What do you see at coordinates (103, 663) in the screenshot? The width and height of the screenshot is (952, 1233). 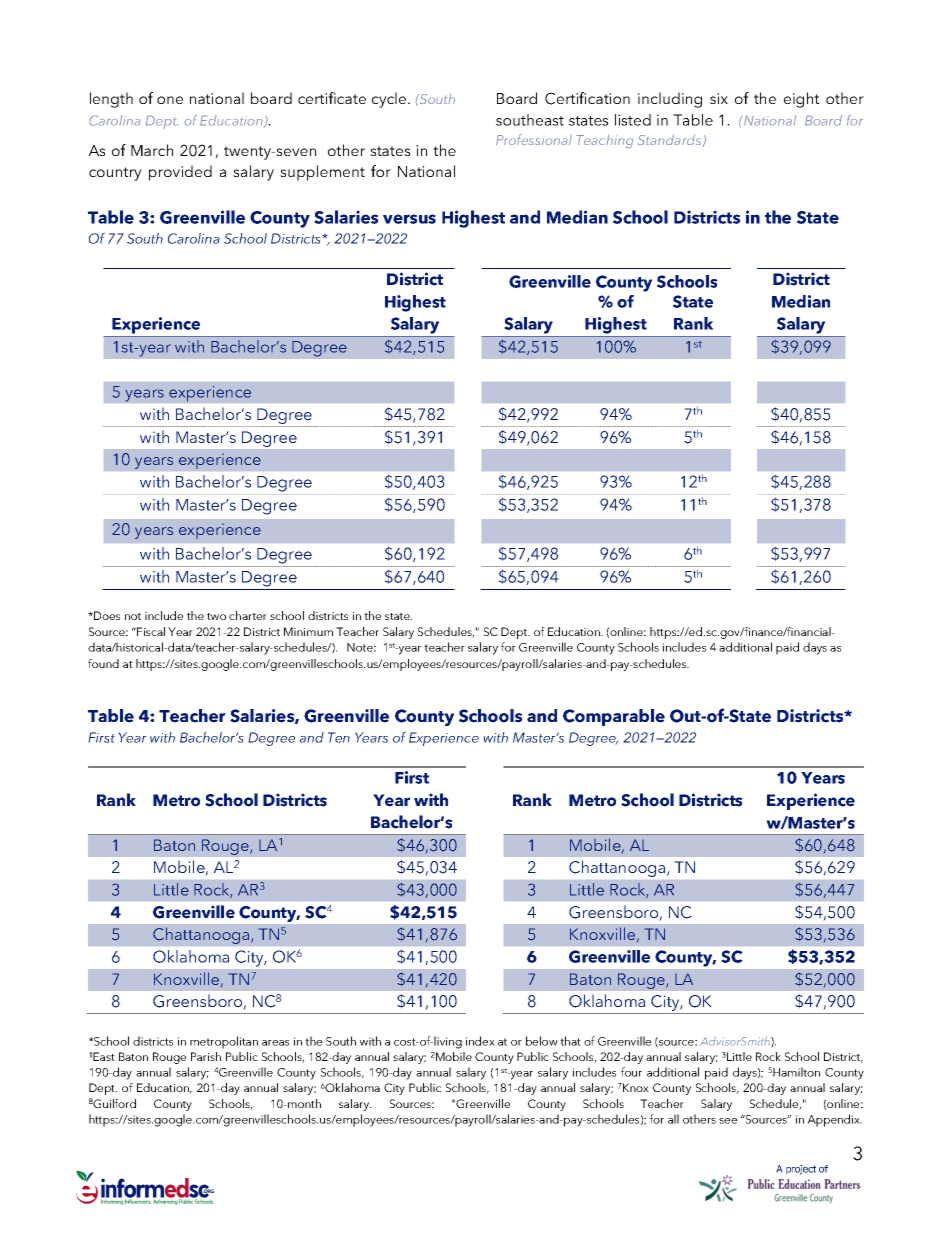 I see `found` at bounding box center [103, 663].
